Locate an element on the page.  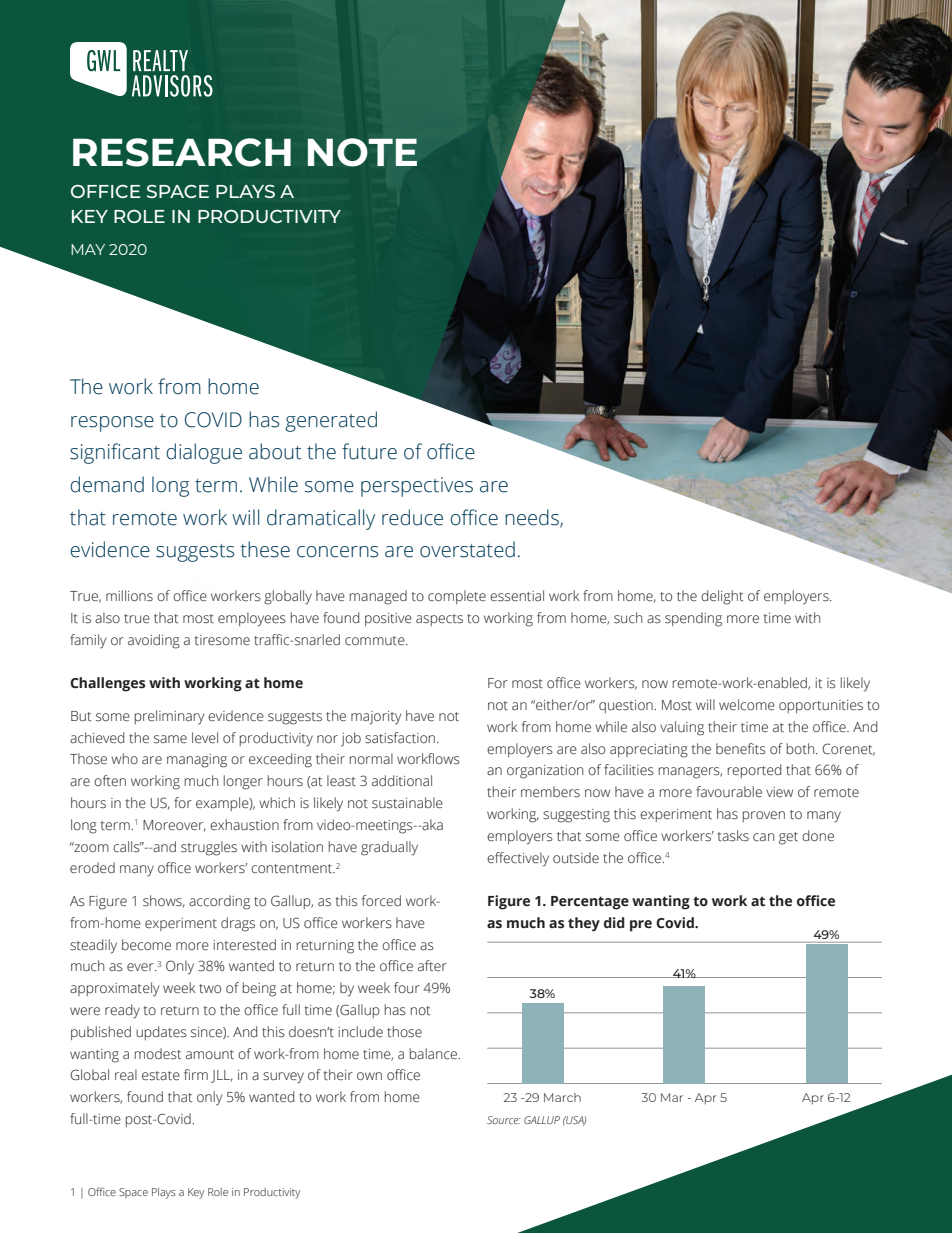
gradually is located at coordinates (389, 848).
